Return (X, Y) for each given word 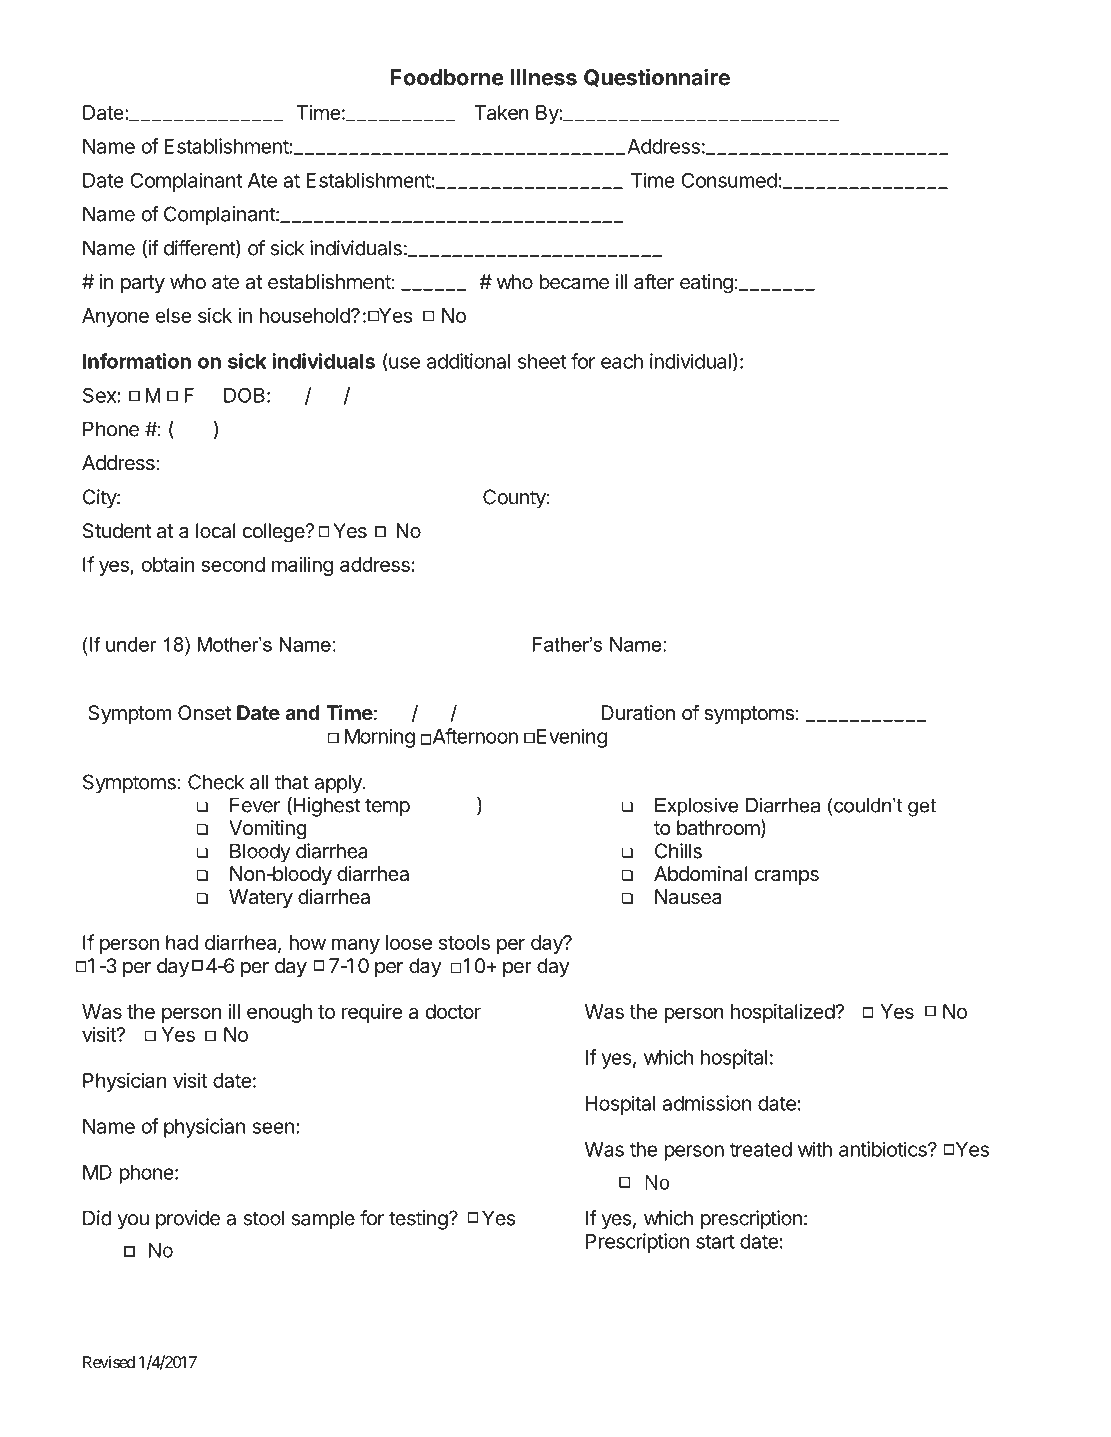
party (143, 284)
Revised (109, 1362)
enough (279, 1013)
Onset (204, 713)
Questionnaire (657, 77)
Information (137, 361)
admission (706, 1103)
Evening (572, 738)
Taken (501, 112)
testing (418, 1220)
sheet (542, 361)
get (922, 807)
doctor (453, 1011)
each (622, 361)
